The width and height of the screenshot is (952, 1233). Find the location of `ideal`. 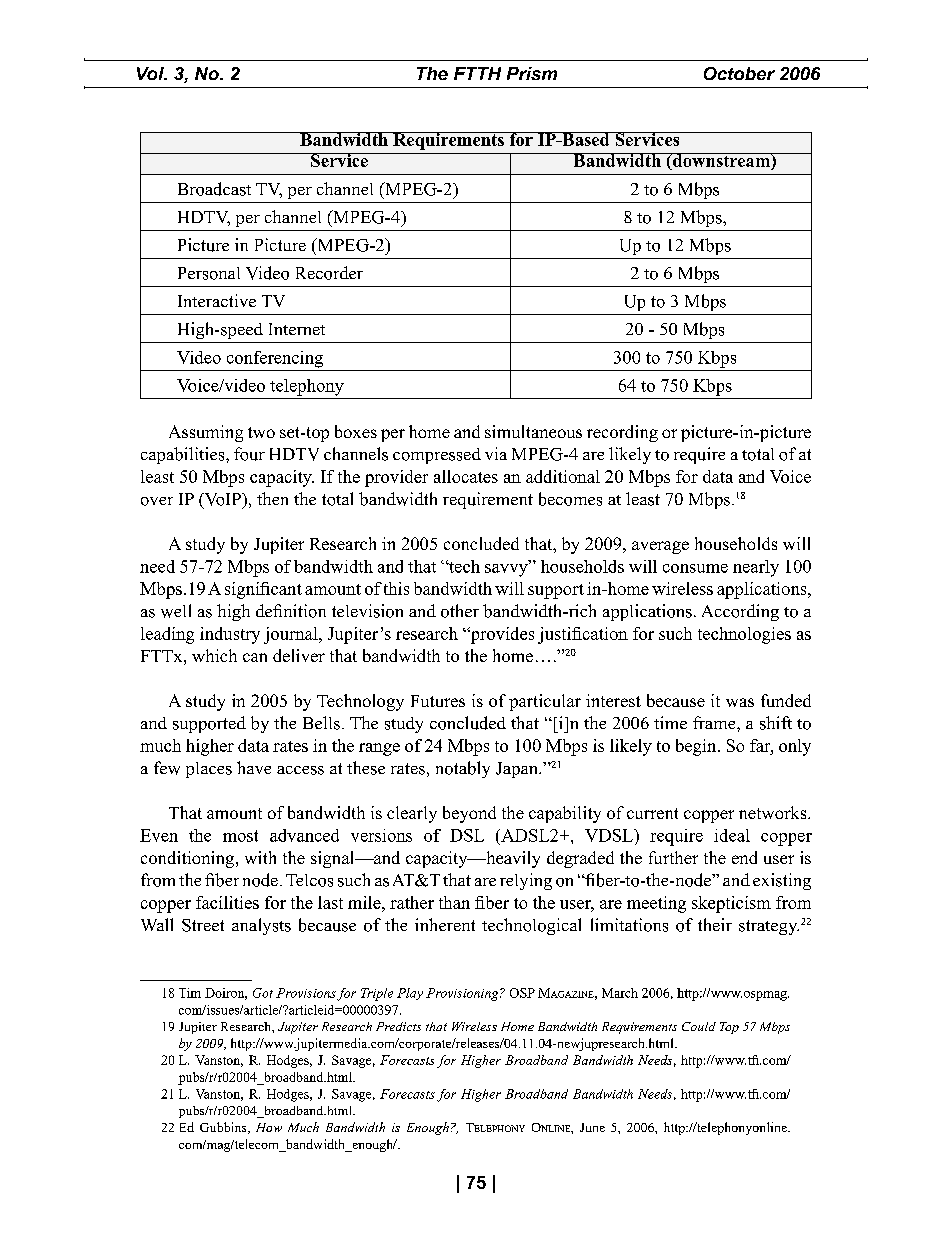

ideal is located at coordinates (732, 835).
